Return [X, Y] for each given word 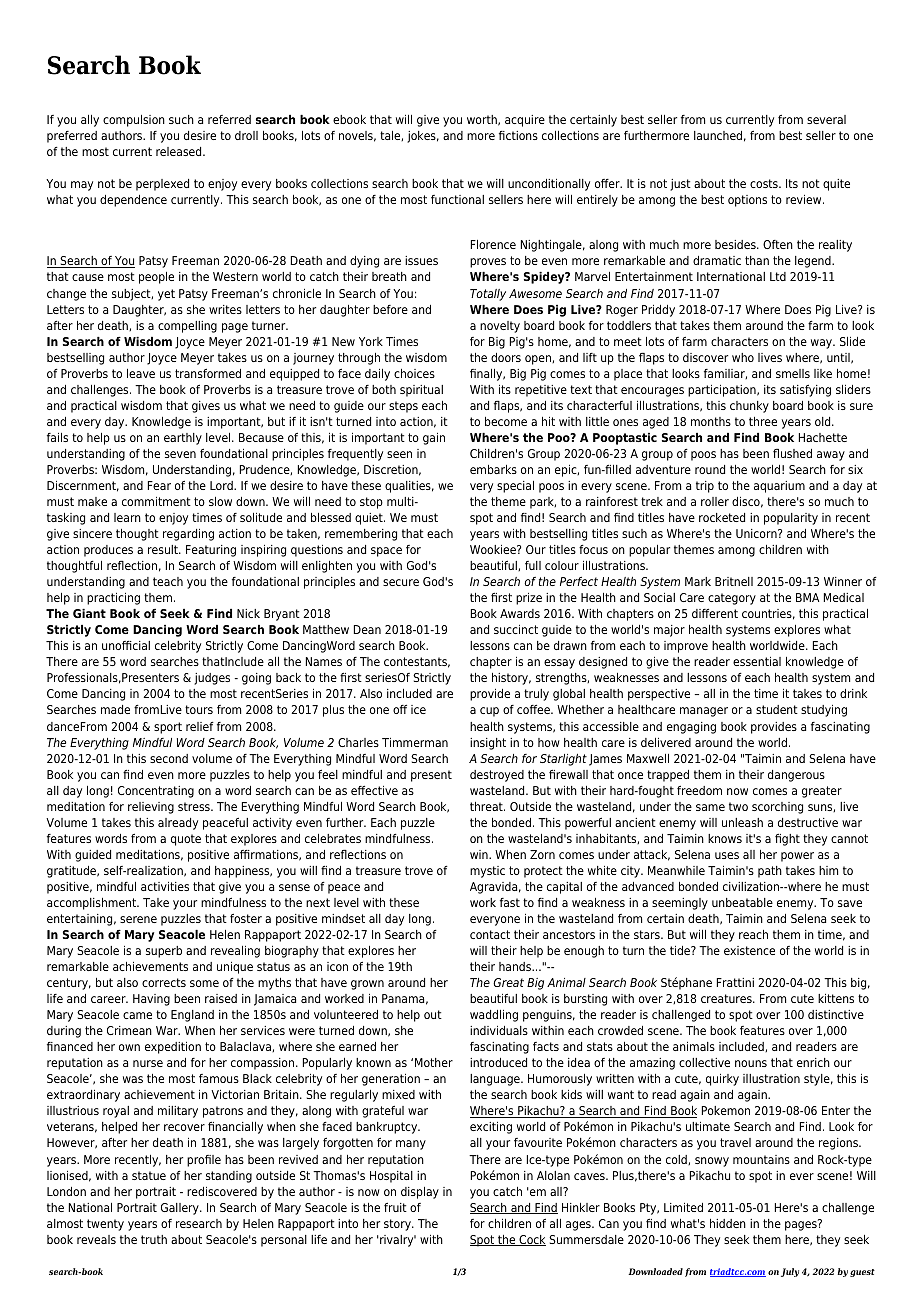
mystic [487, 872]
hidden [728, 1223]
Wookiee [494, 549]
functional [457, 199]
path [770, 872]
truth [154, 1239]
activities [165, 886]
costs [765, 183]
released [180, 151]
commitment [156, 501]
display [420, 1193]
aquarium [779, 487]
